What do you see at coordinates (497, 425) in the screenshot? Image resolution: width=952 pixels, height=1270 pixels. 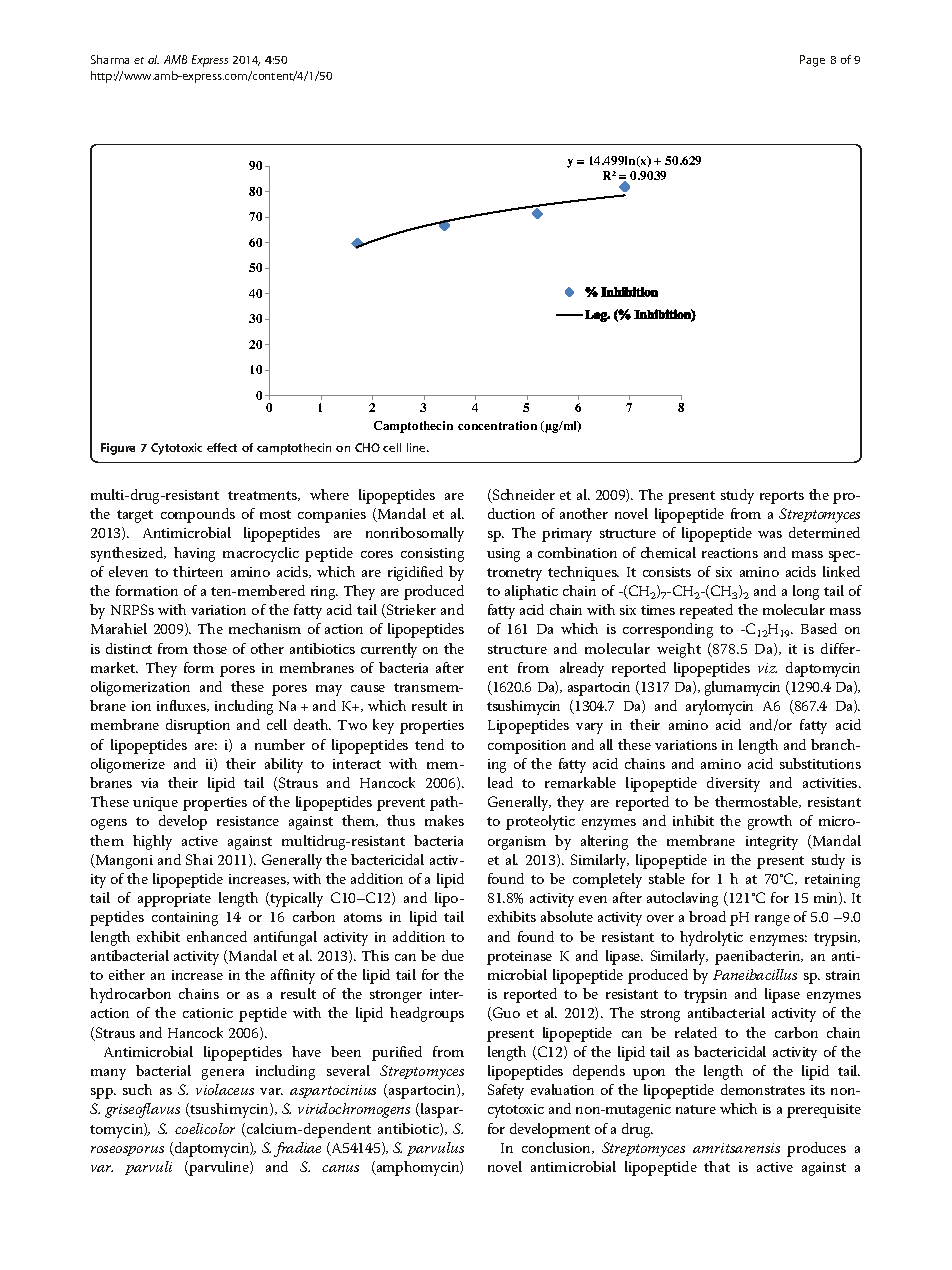 I see `concentration` at bounding box center [497, 425].
